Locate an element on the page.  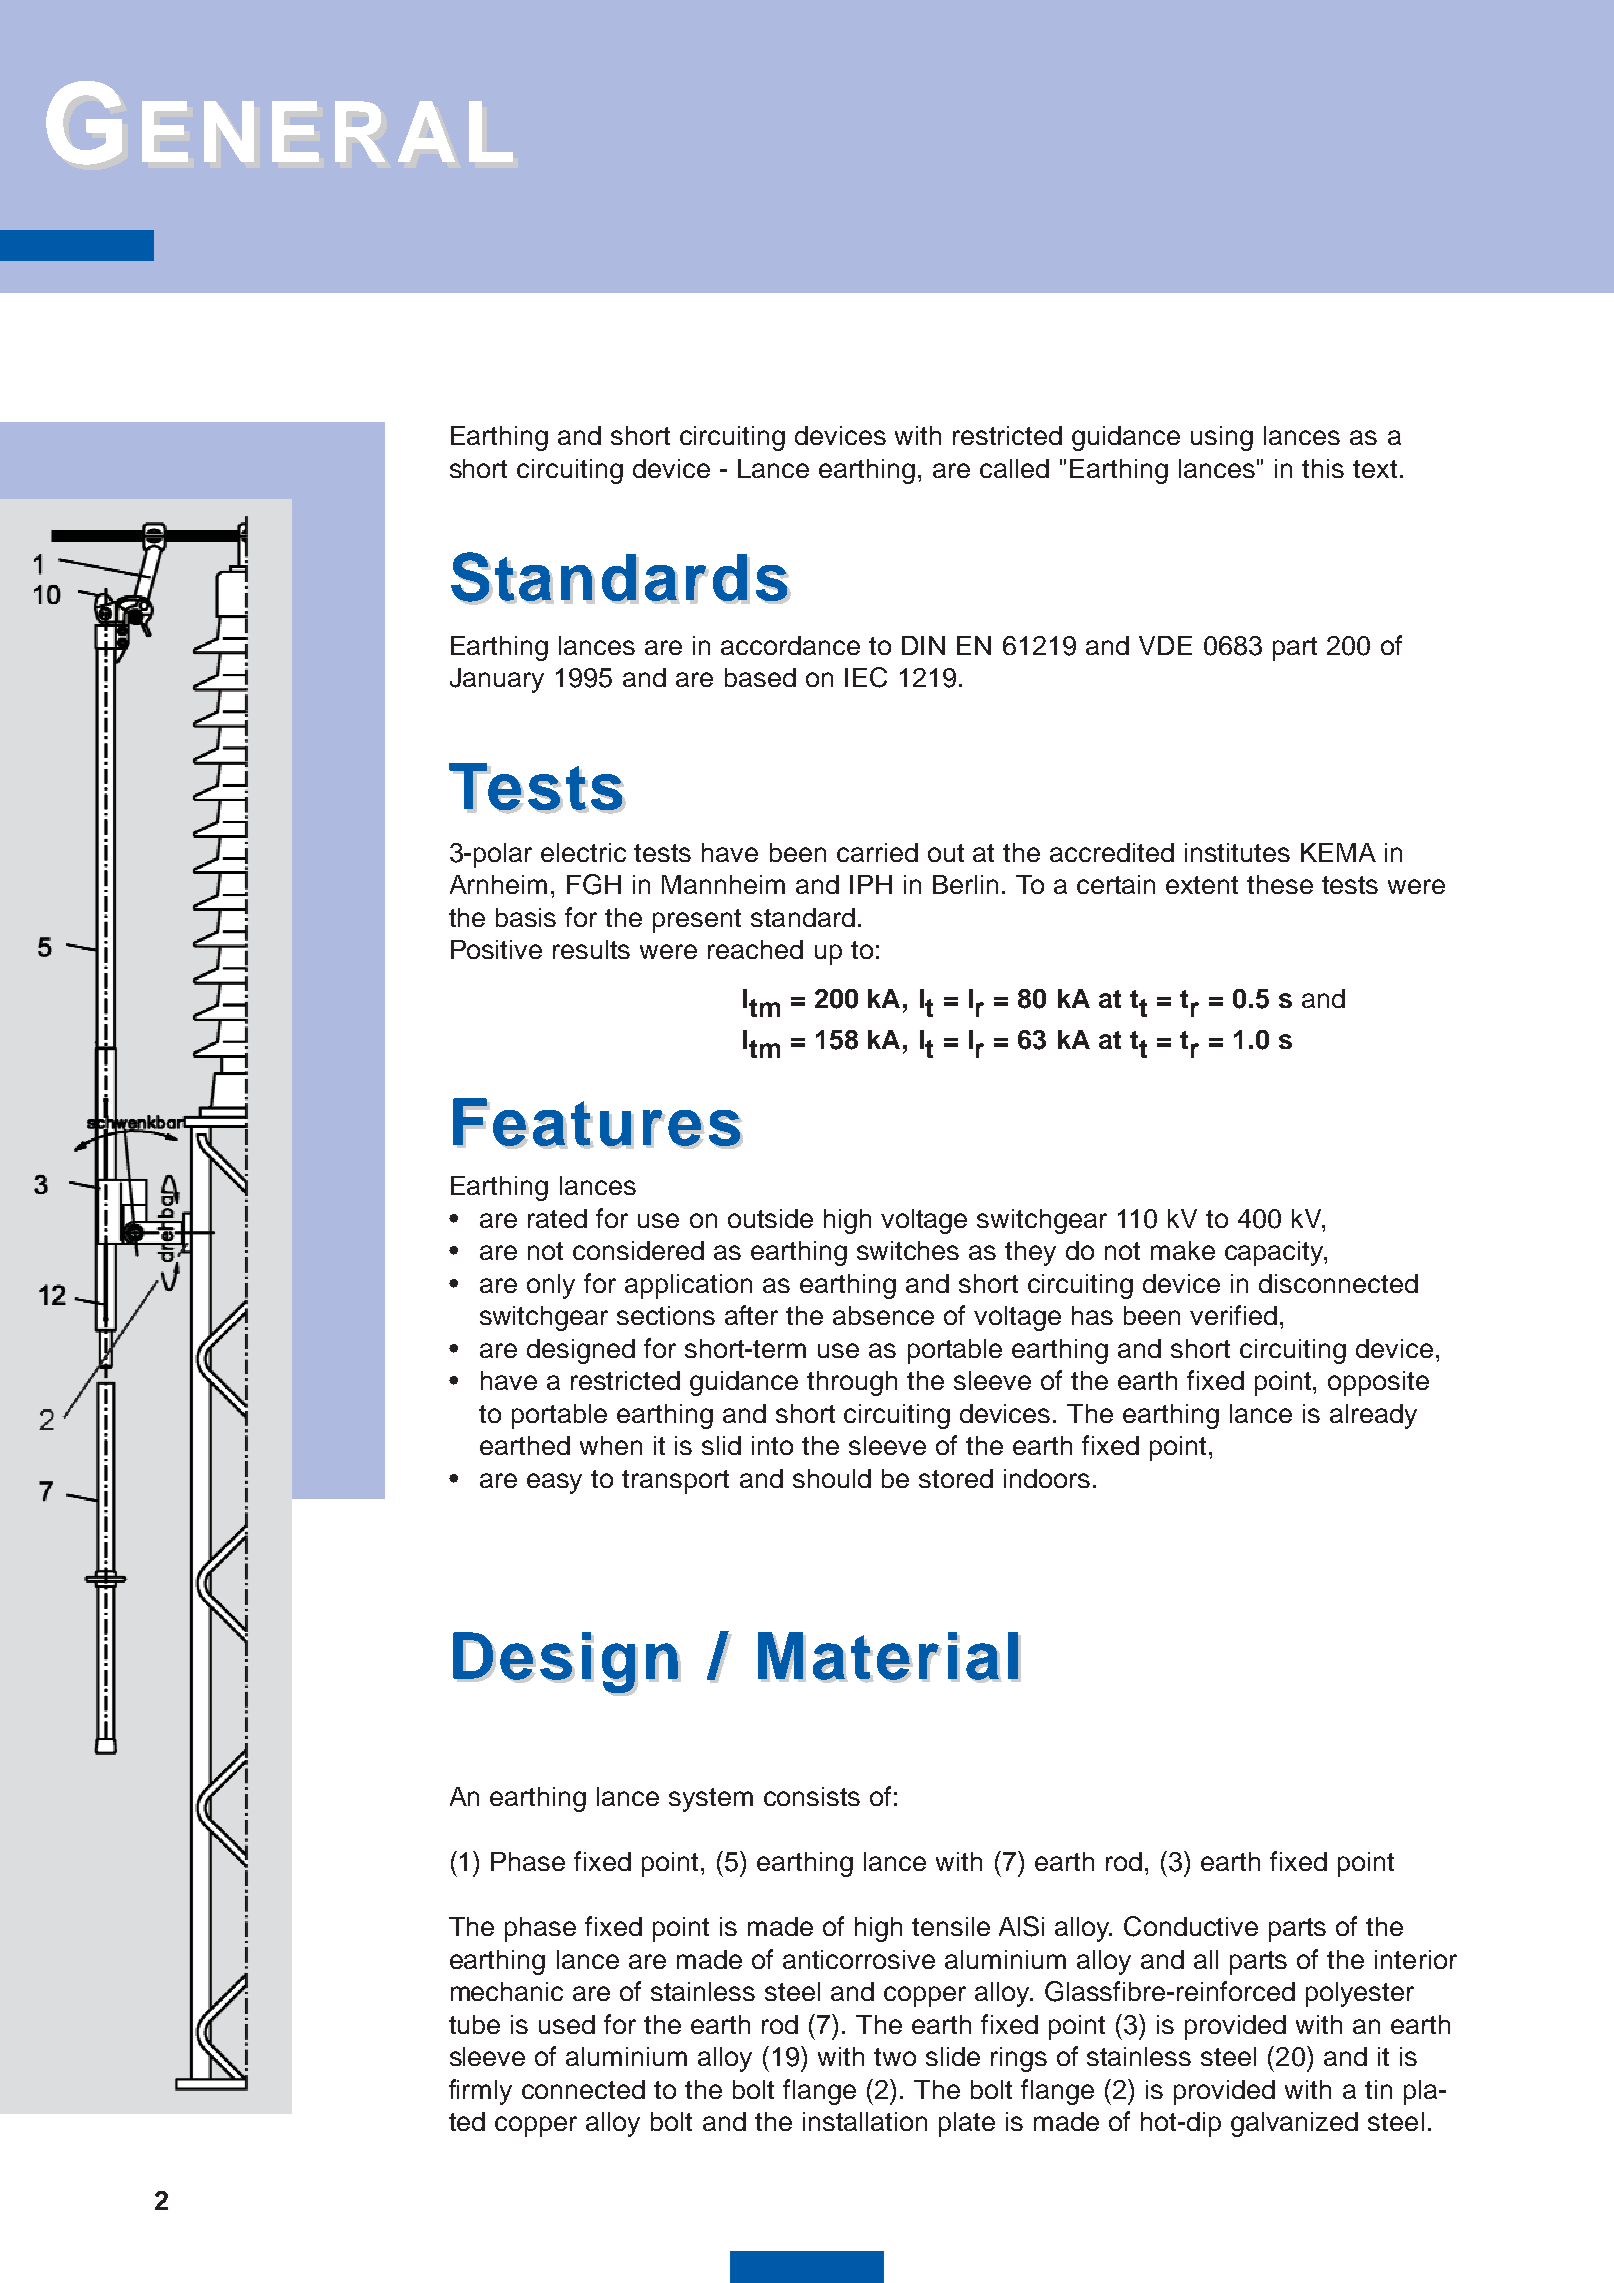
verified is located at coordinates (1233, 1315).
